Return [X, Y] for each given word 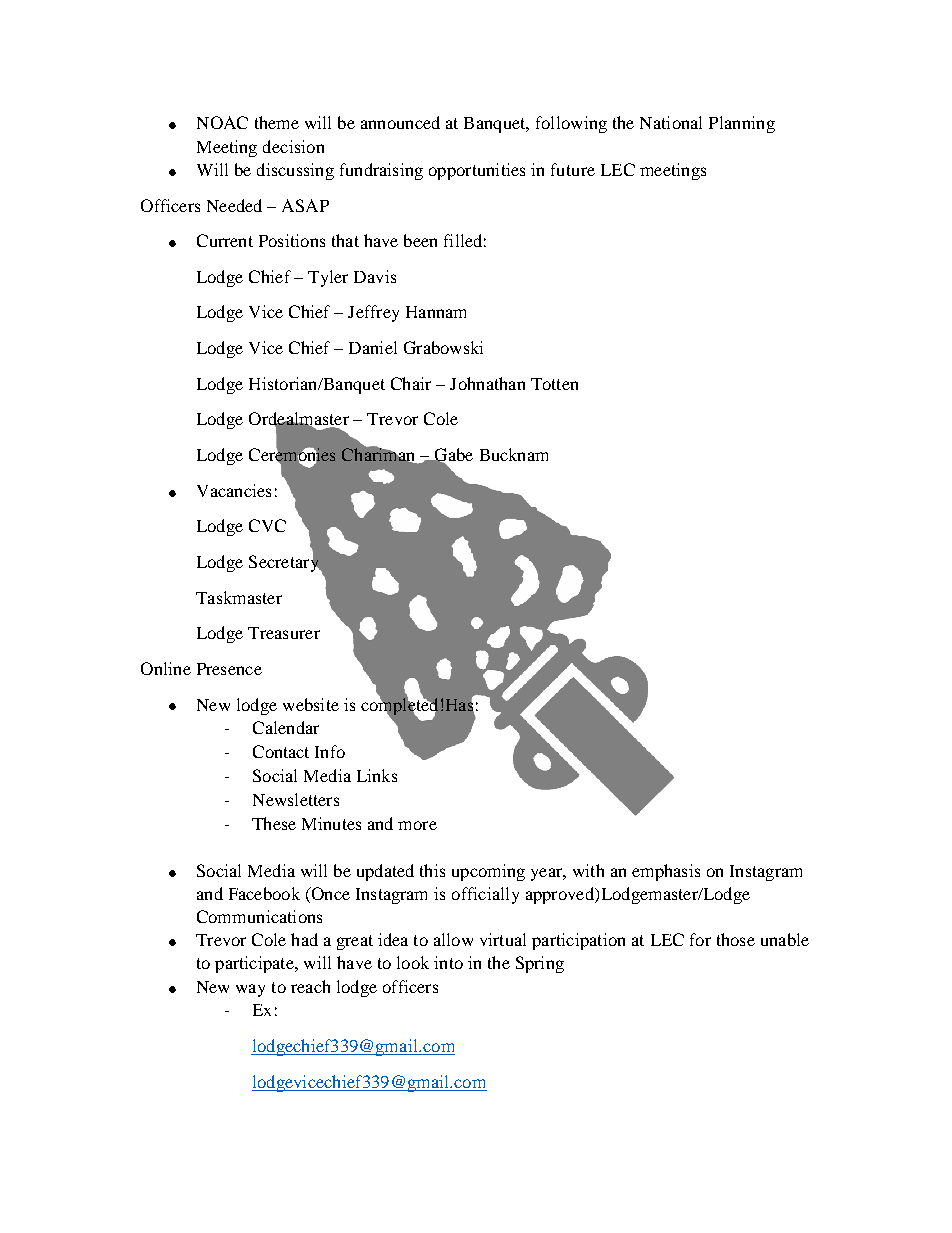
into [448, 962]
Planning [742, 124]
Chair [411, 383]
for [700, 939]
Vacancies [234, 490]
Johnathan [487, 383]
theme [277, 122]
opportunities [477, 171]
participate [255, 964]
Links [377, 775]
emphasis [666, 872]
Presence [229, 669]
